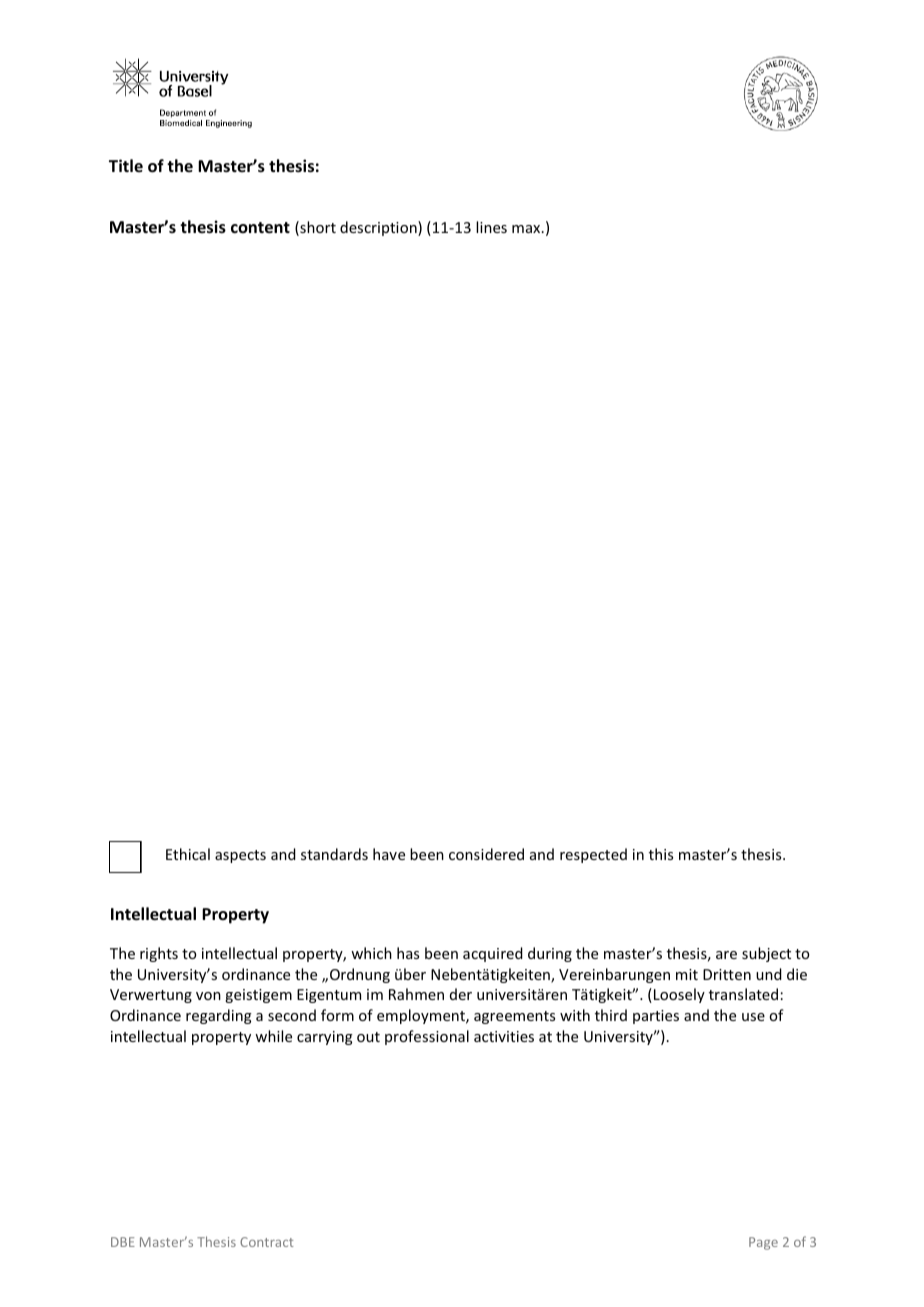 The height and width of the screenshot is (1307, 924). I want to click on this, so click(661, 854).
